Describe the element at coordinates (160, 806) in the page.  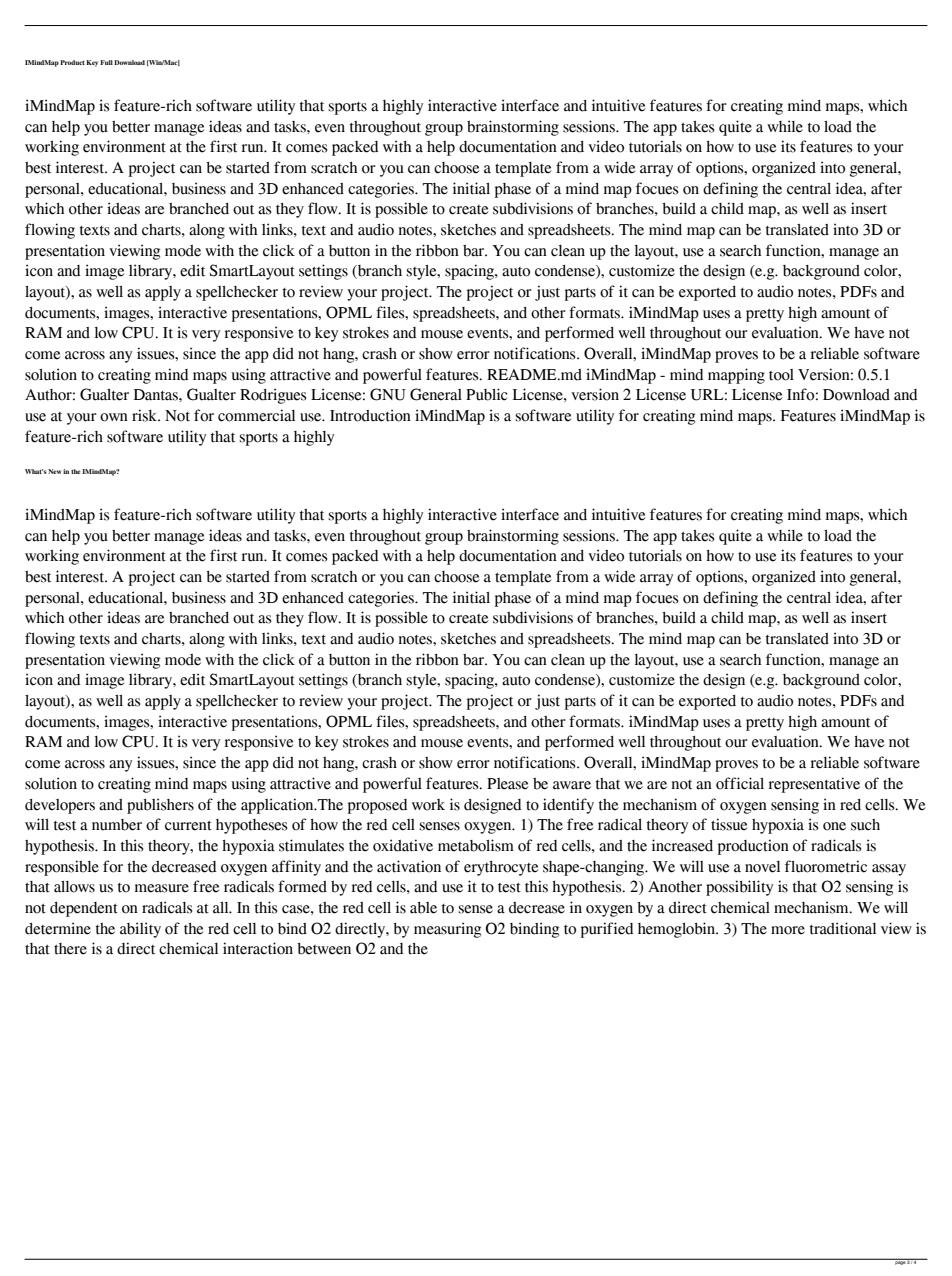
I see `publishers` at that location.
